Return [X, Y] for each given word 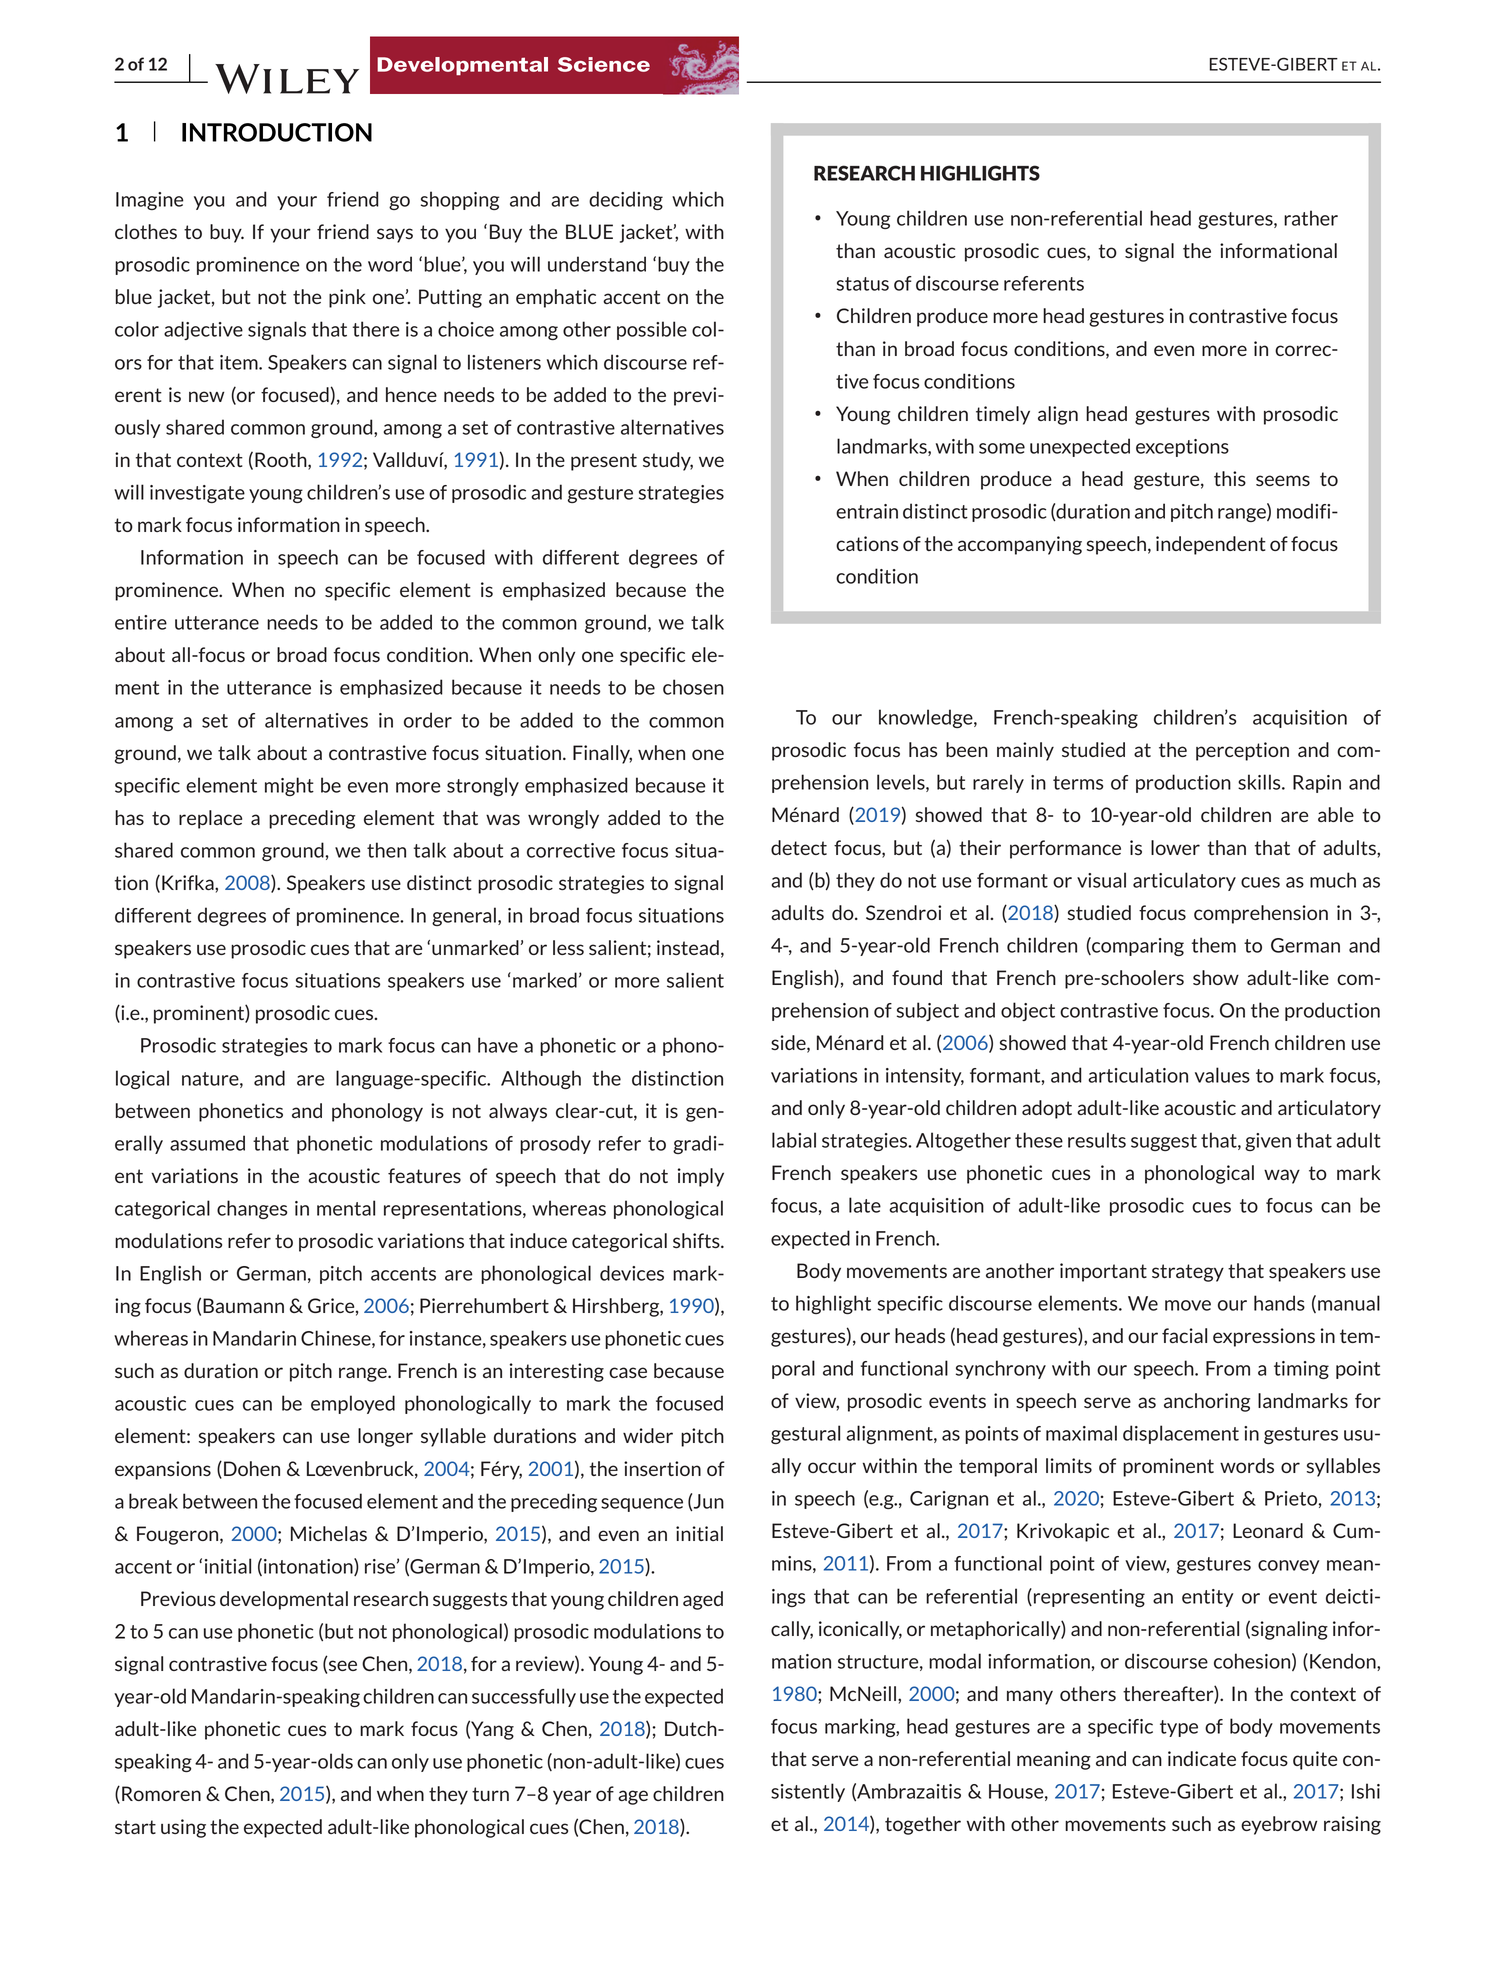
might [289, 786]
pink [347, 298]
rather [1311, 218]
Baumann [243, 1305]
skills [1260, 782]
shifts [697, 1240]
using [183, 1828]
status [863, 284]
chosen [693, 687]
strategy [1188, 1273]
